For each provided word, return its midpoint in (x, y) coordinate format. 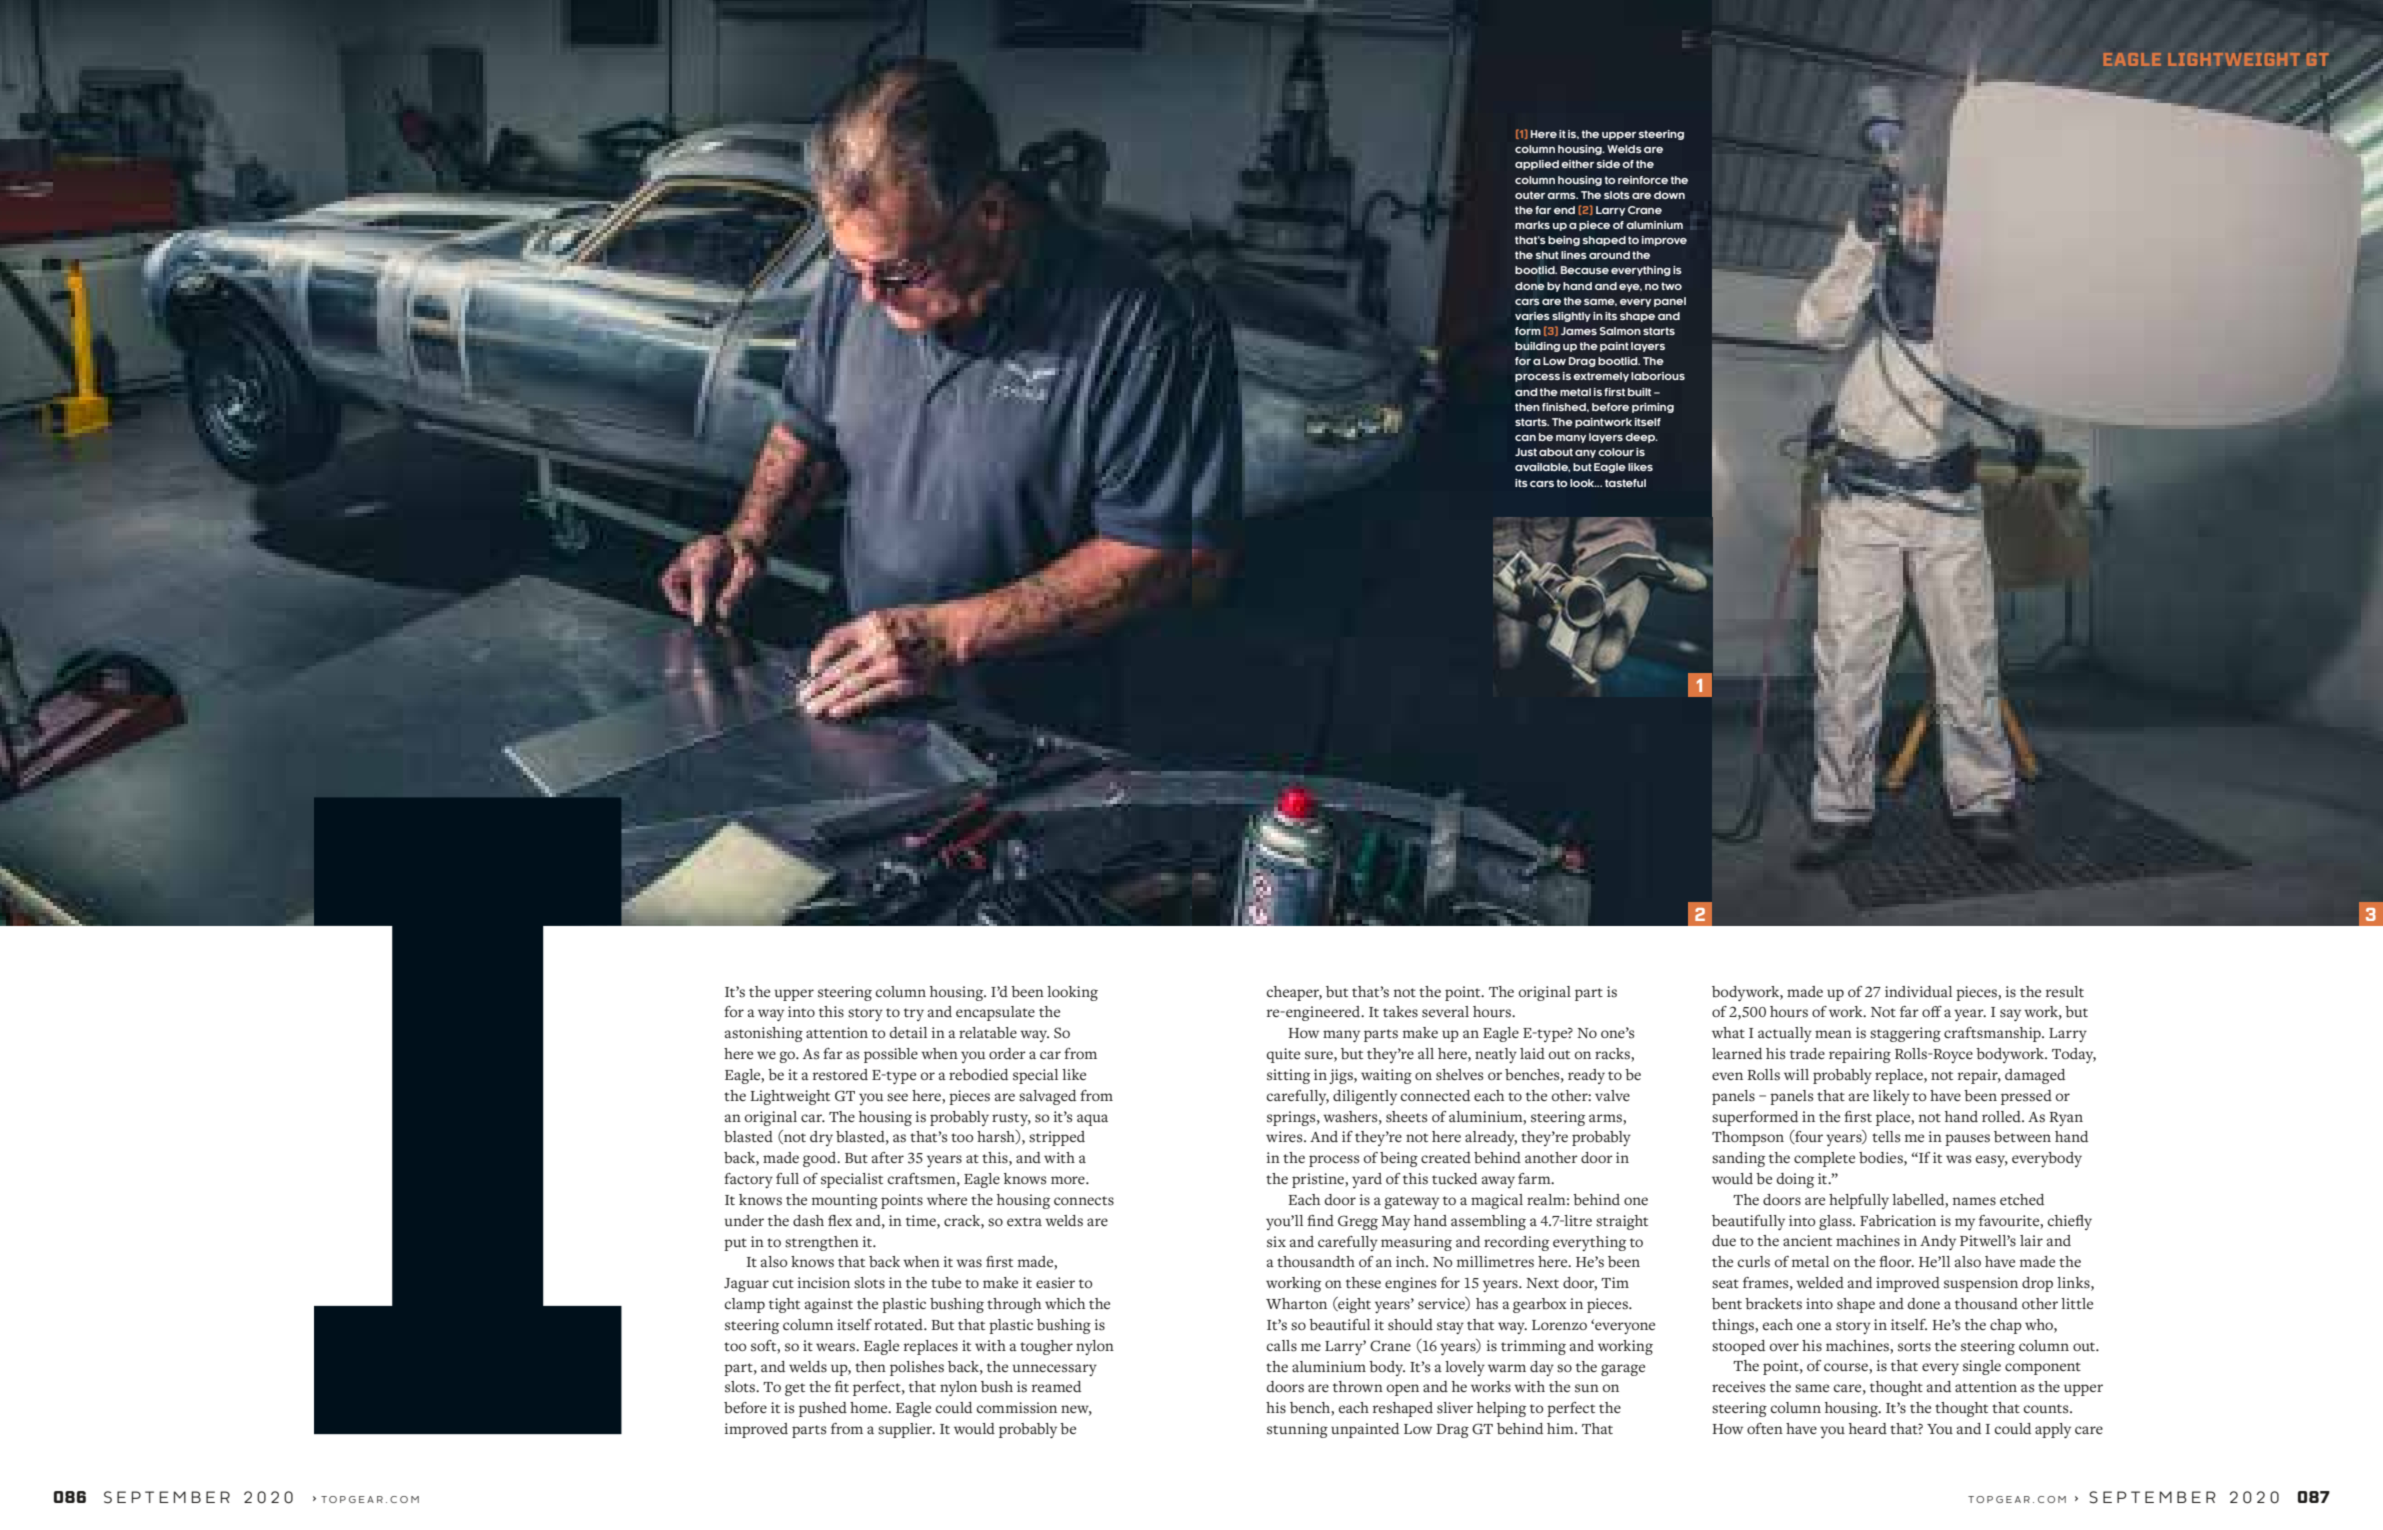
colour (1616, 452)
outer (1530, 195)
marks (1532, 225)
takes (1400, 1012)
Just (1526, 452)
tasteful (1625, 483)
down (1669, 195)
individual (1918, 991)
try (914, 1014)
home (870, 1407)
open (1403, 1390)
